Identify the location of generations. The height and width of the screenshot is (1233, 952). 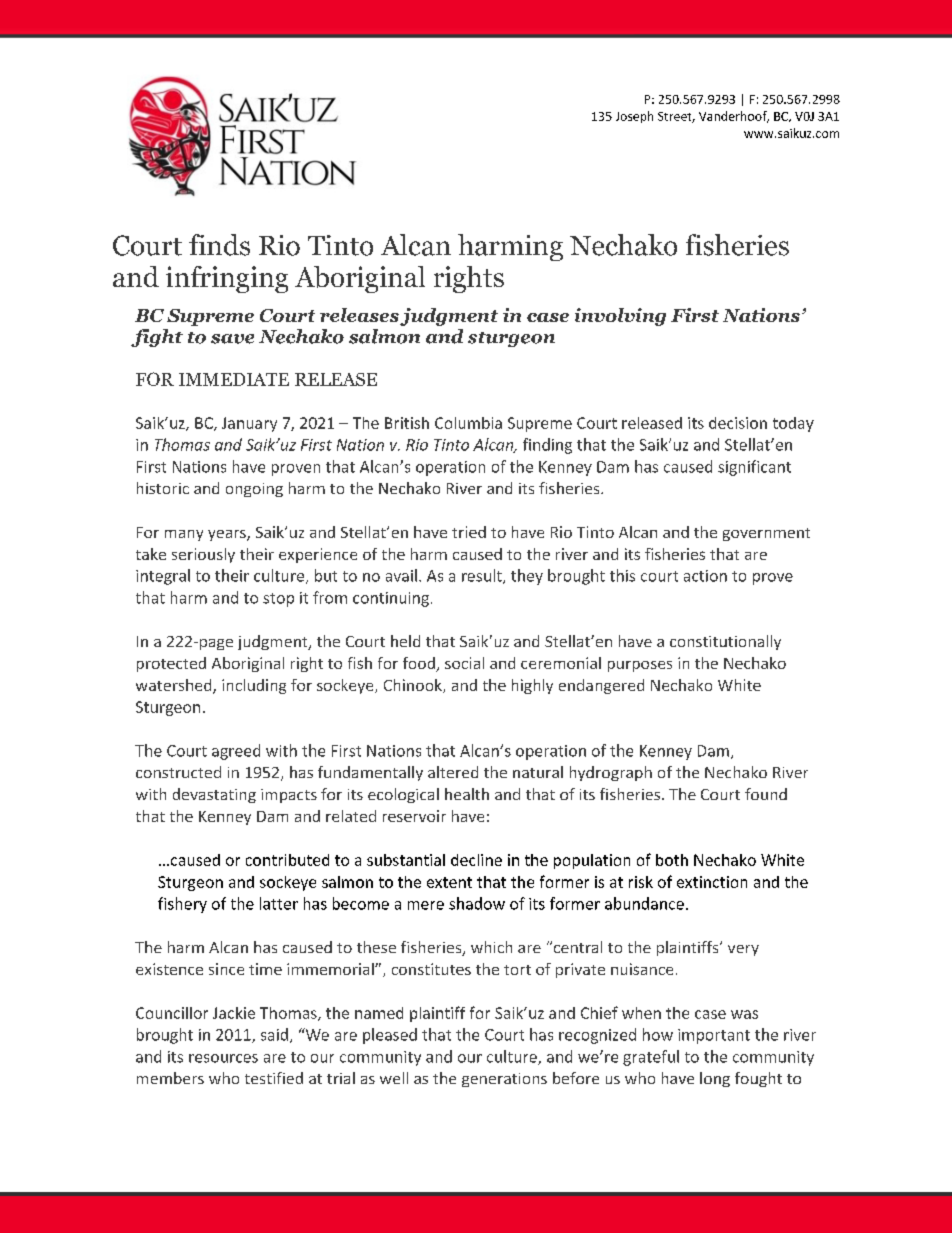
(504, 1080).
